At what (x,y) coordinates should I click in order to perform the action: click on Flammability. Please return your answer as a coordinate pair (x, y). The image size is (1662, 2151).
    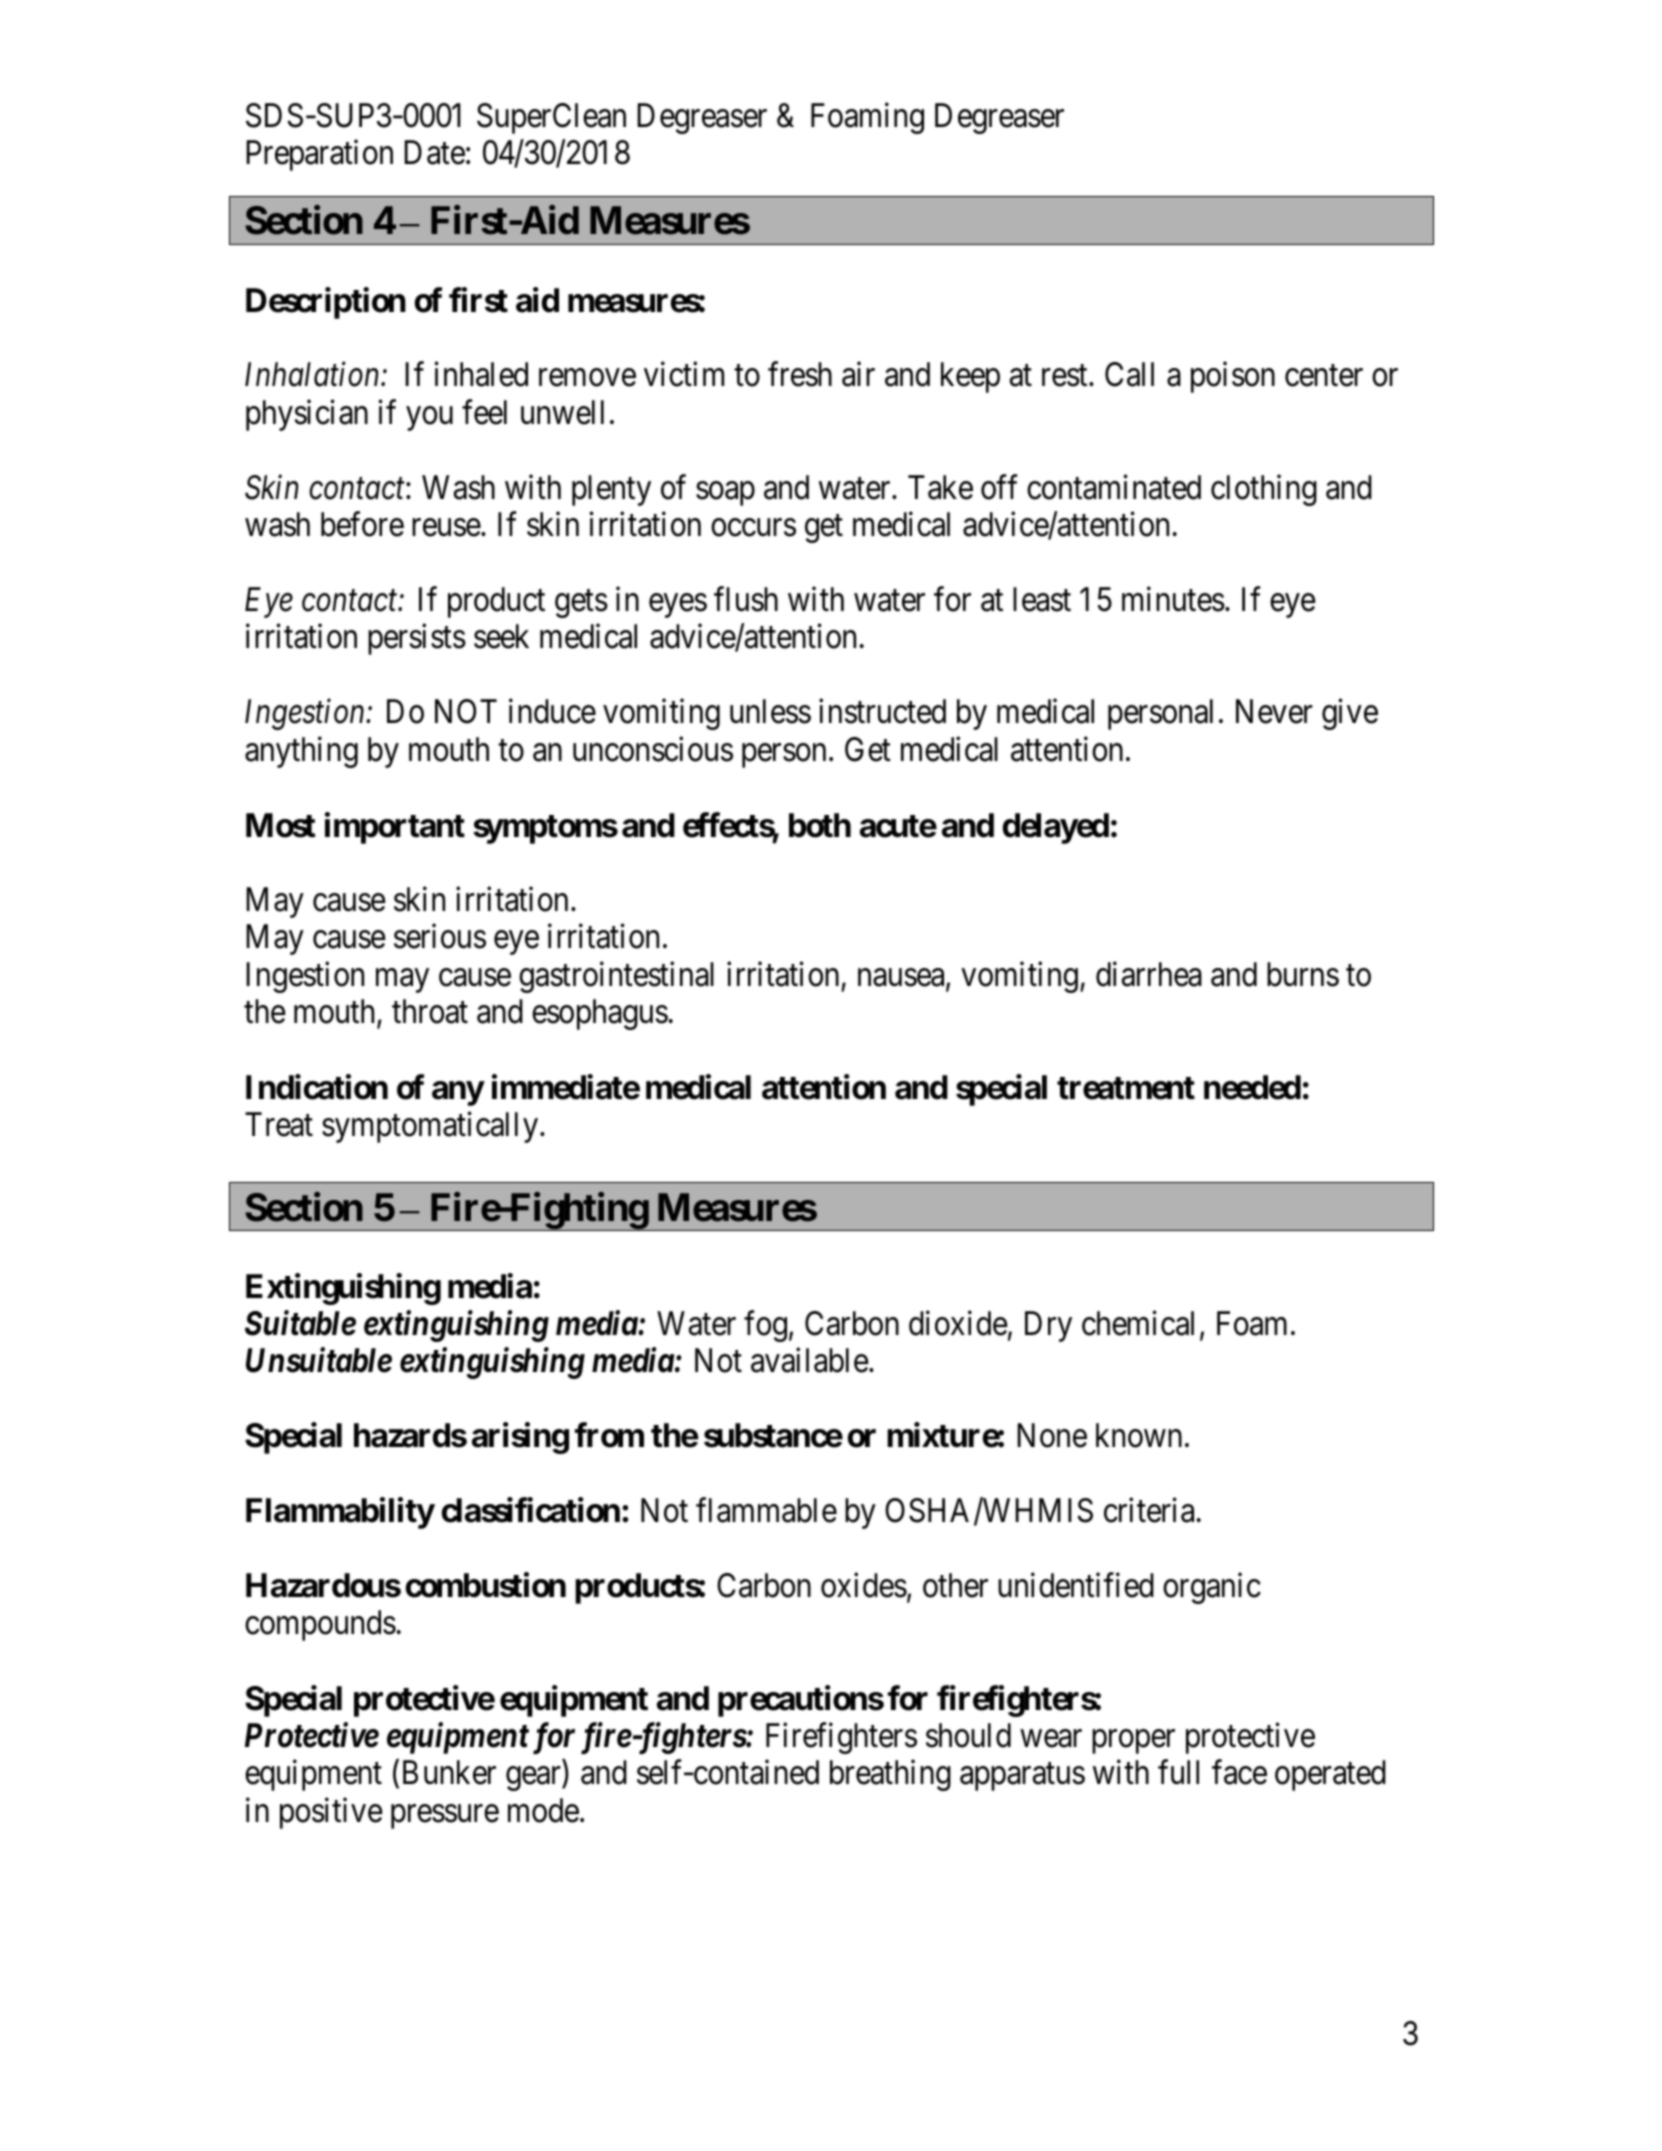
    Looking at the image, I should click on (340, 1513).
